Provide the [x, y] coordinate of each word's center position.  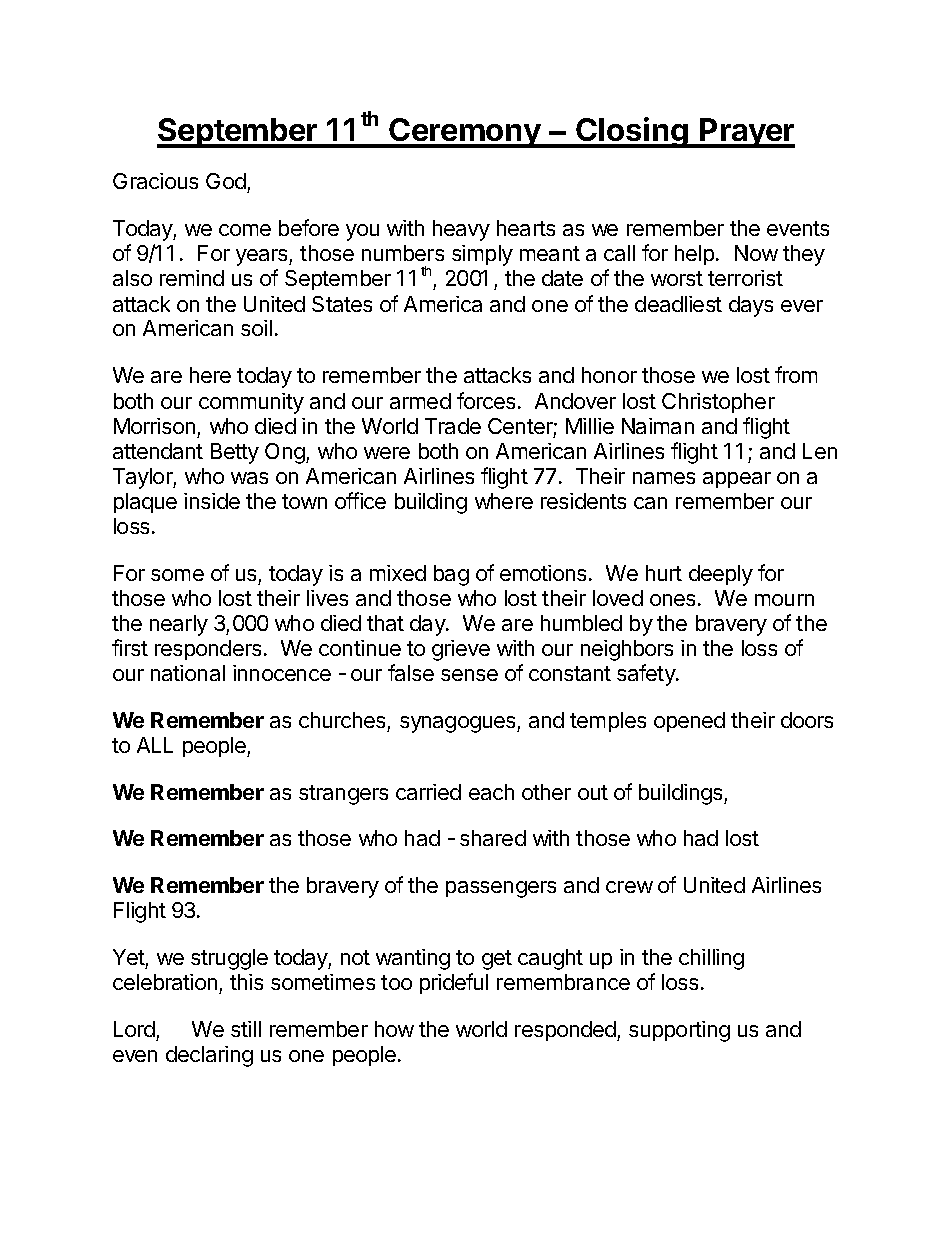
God [227, 183]
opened [689, 722]
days [751, 306]
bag [451, 575]
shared [493, 838]
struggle [229, 959]
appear [737, 480]
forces [486, 400]
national [188, 673]
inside [212, 501]
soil [256, 328]
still [246, 1029]
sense [469, 675]
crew [629, 887]
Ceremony [465, 133]
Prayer [746, 133]
